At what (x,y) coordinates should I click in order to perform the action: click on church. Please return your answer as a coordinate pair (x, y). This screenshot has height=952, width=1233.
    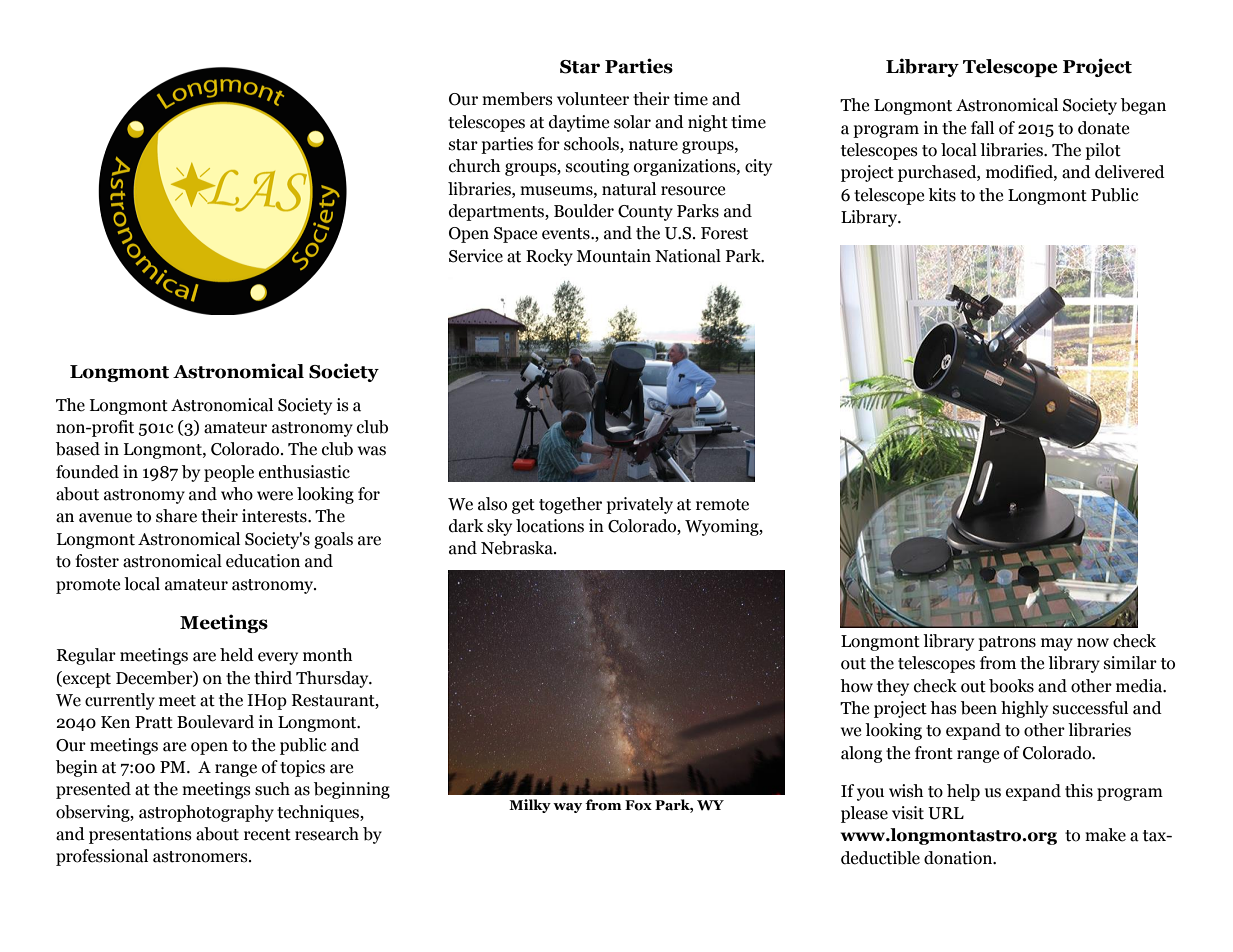
    Looking at the image, I should click on (475, 166).
